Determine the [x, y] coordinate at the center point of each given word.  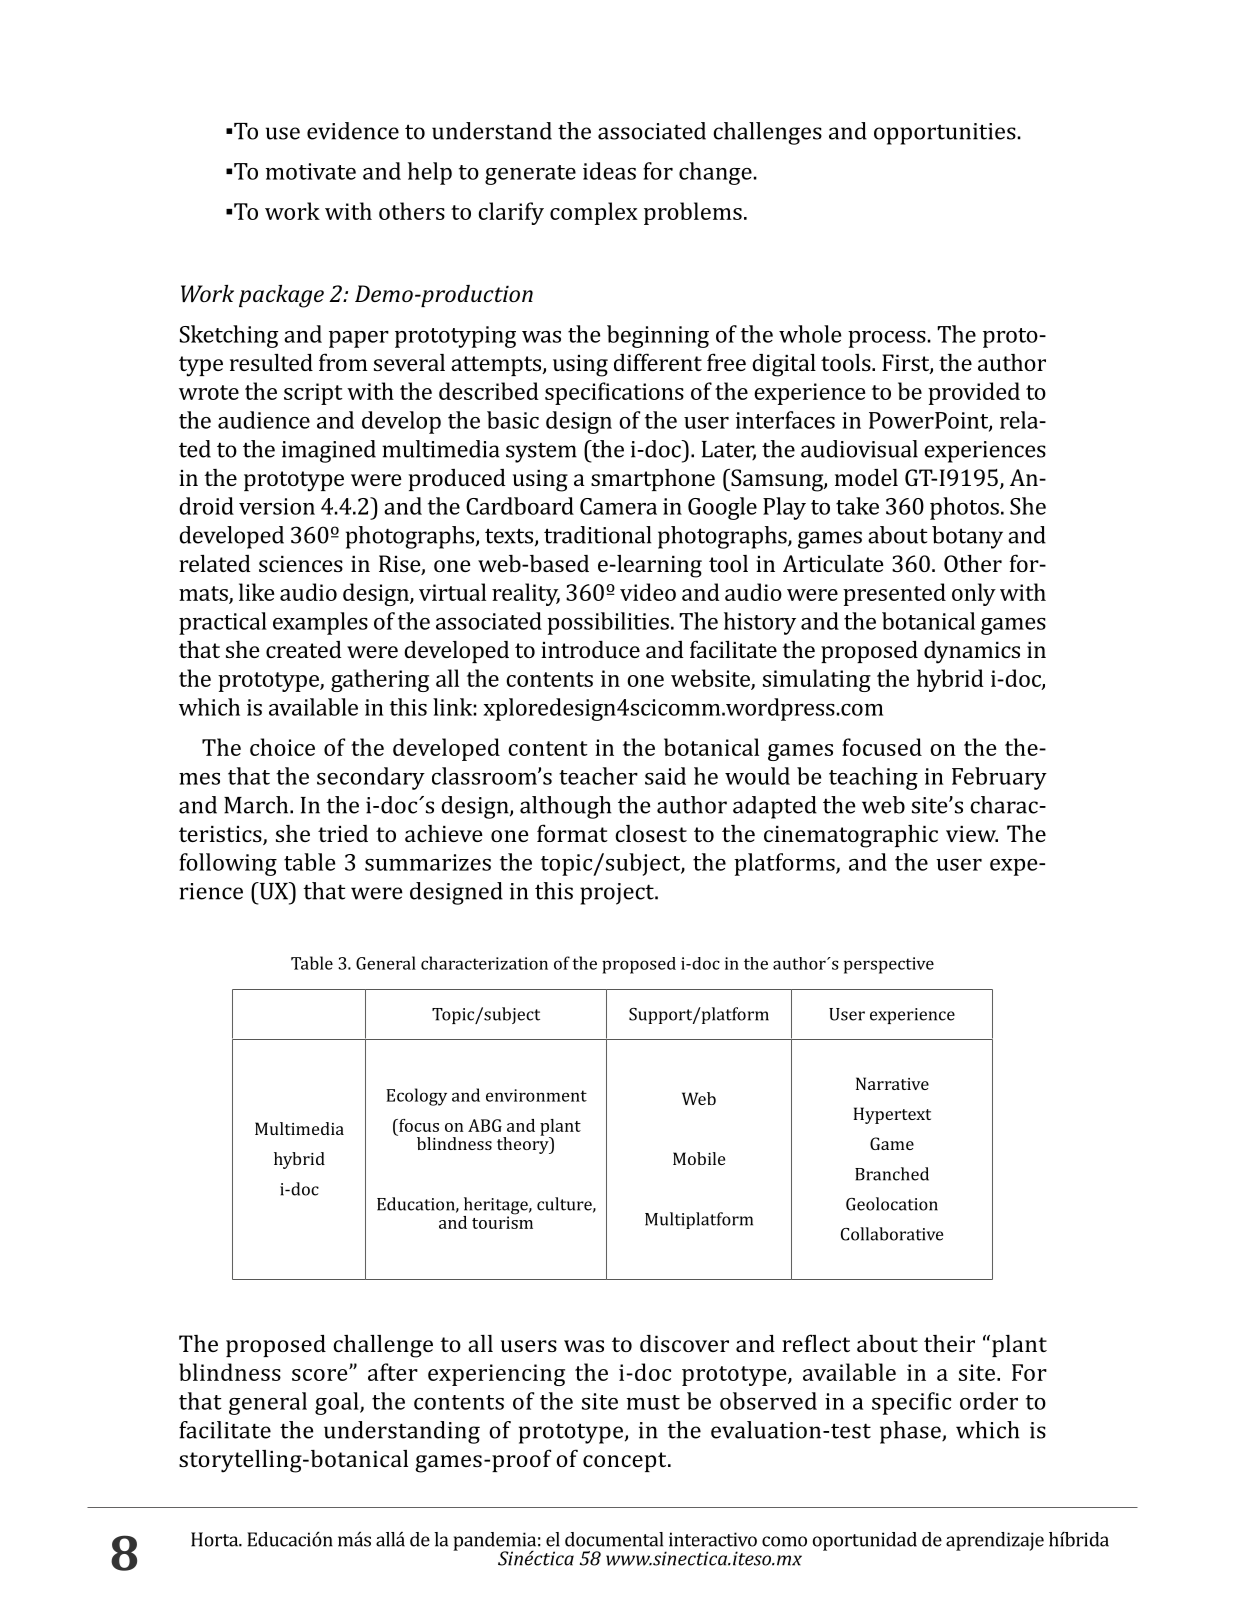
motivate [311, 171]
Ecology [416, 1097]
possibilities [608, 623]
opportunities [945, 134]
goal [338, 1403]
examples [320, 623]
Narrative [892, 1083]
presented [894, 594]
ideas [609, 171]
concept [626, 1462]
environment [536, 1095]
